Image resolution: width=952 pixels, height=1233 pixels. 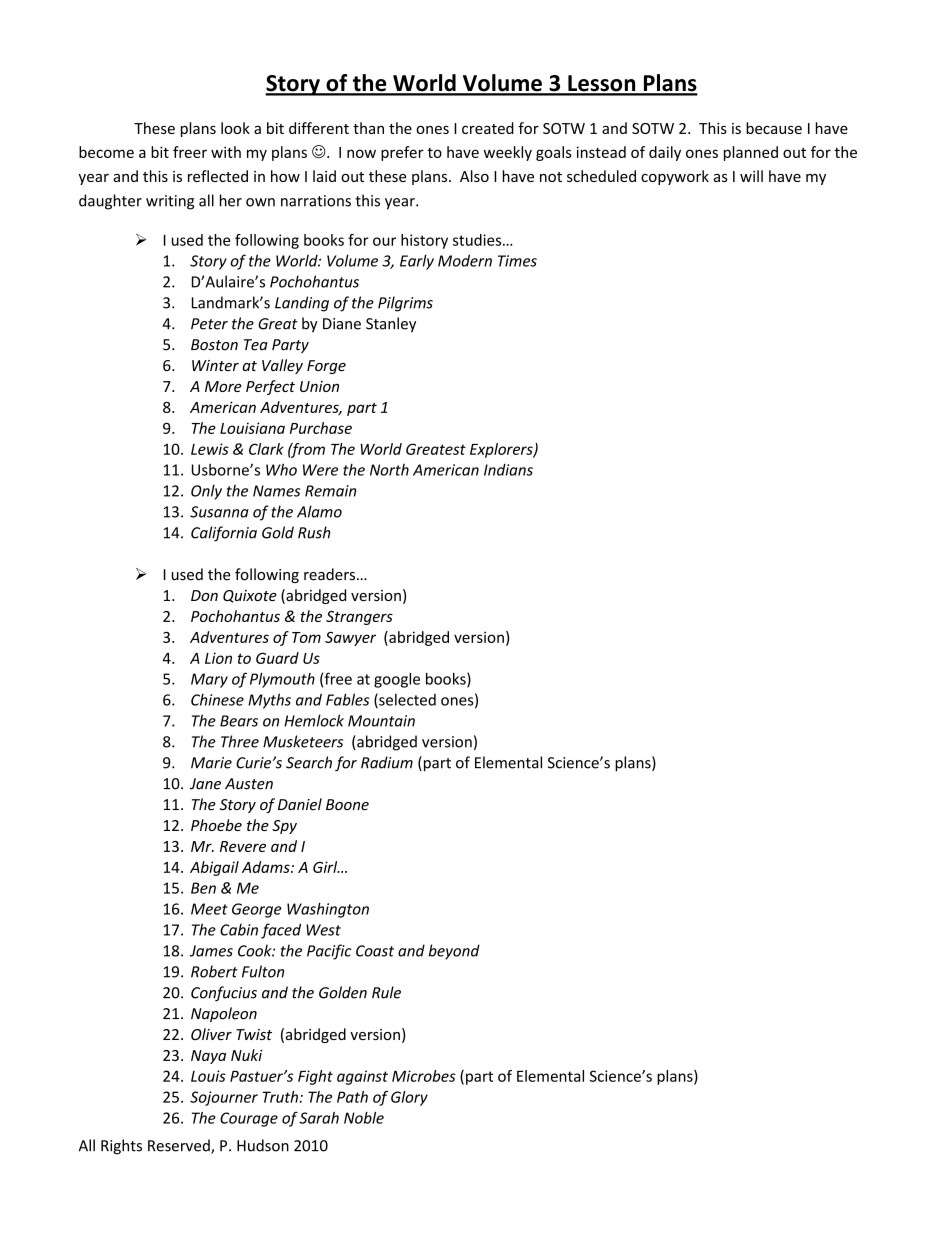 I want to click on Coast, so click(x=375, y=951).
